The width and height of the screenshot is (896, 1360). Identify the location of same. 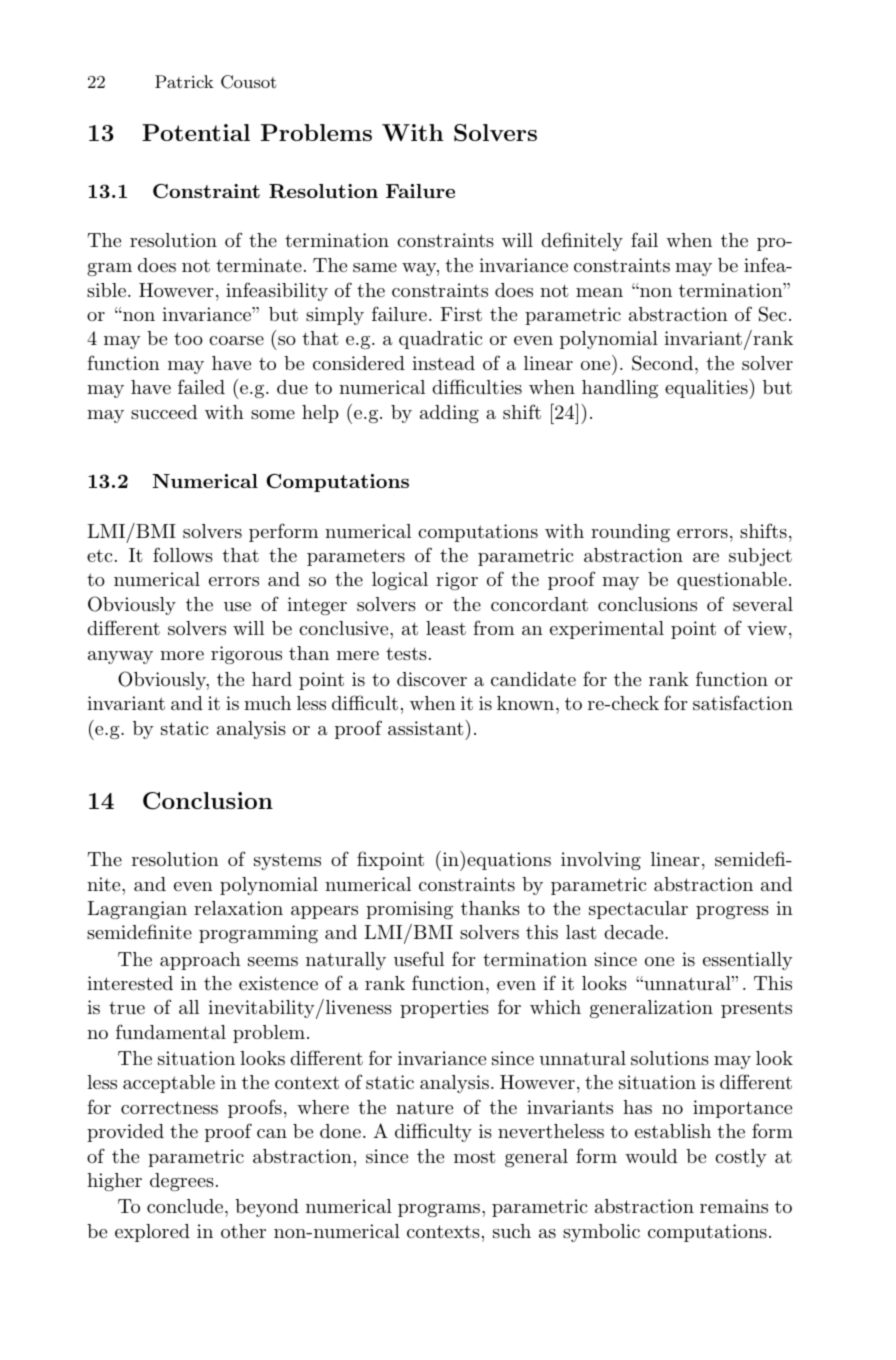
(375, 267).
